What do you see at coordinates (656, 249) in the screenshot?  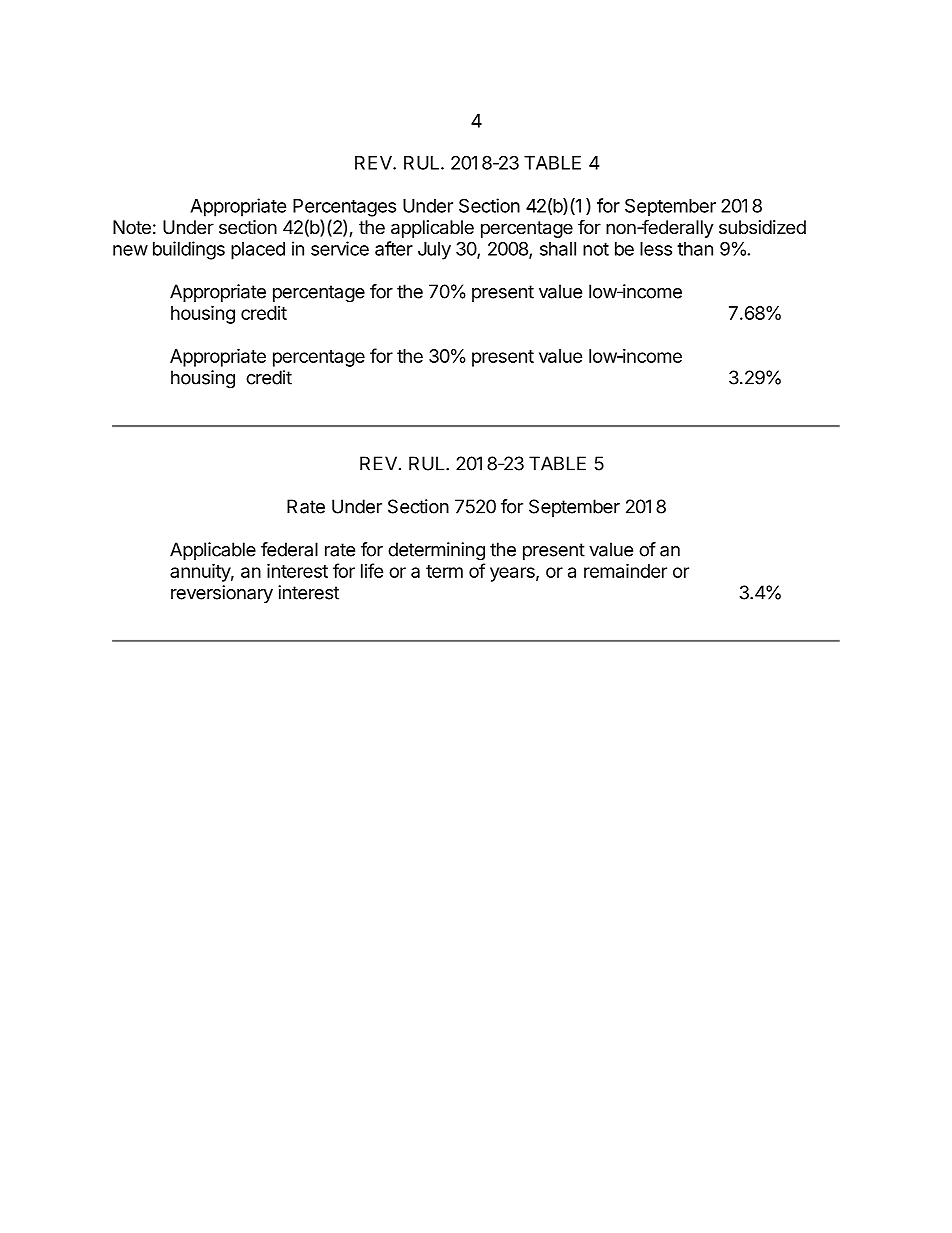 I see `less` at bounding box center [656, 249].
